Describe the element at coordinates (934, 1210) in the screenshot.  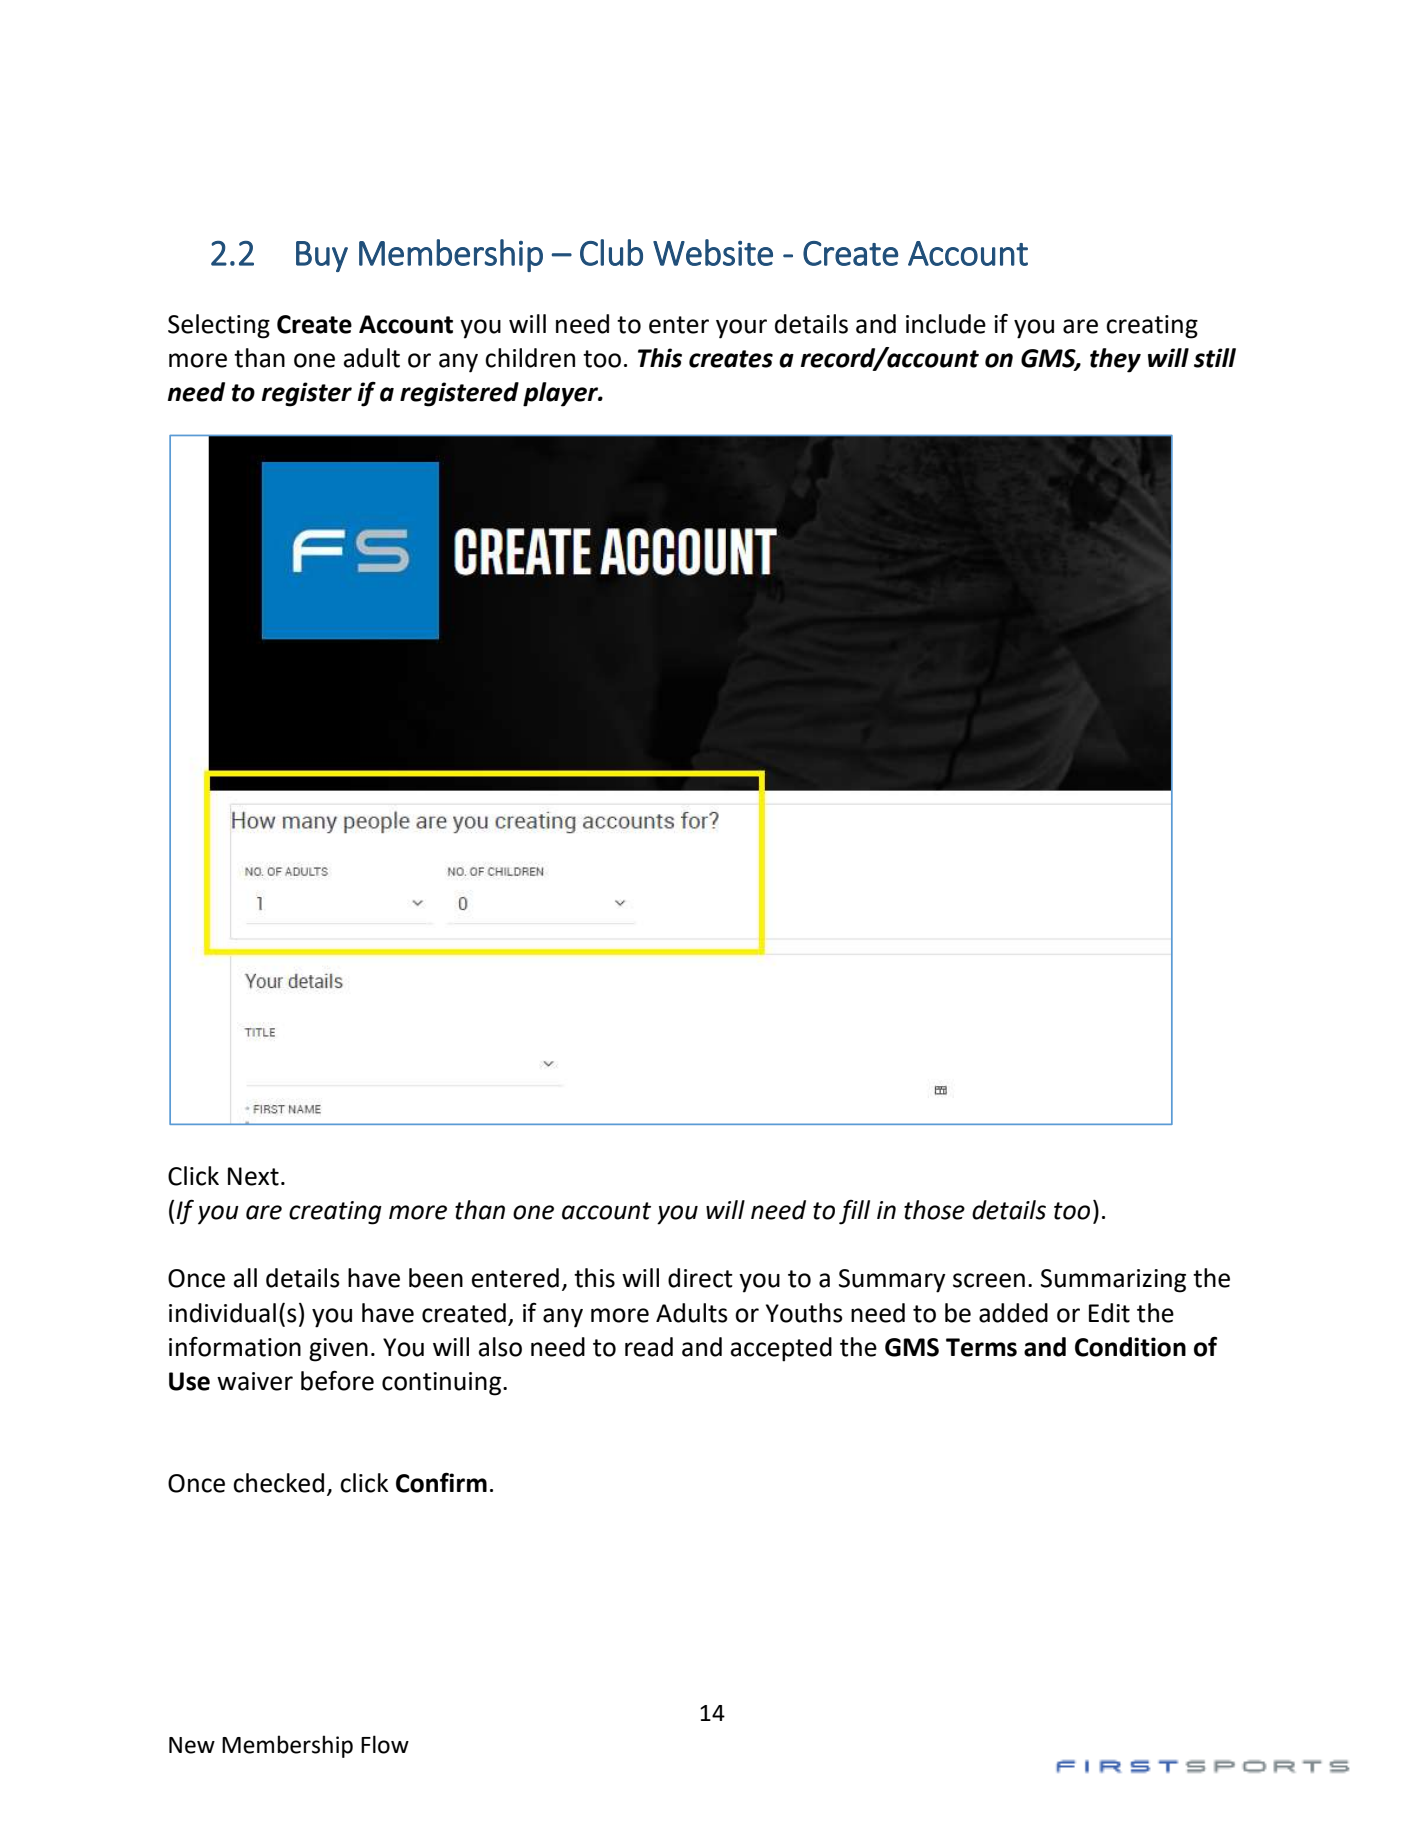
I see `those` at that location.
